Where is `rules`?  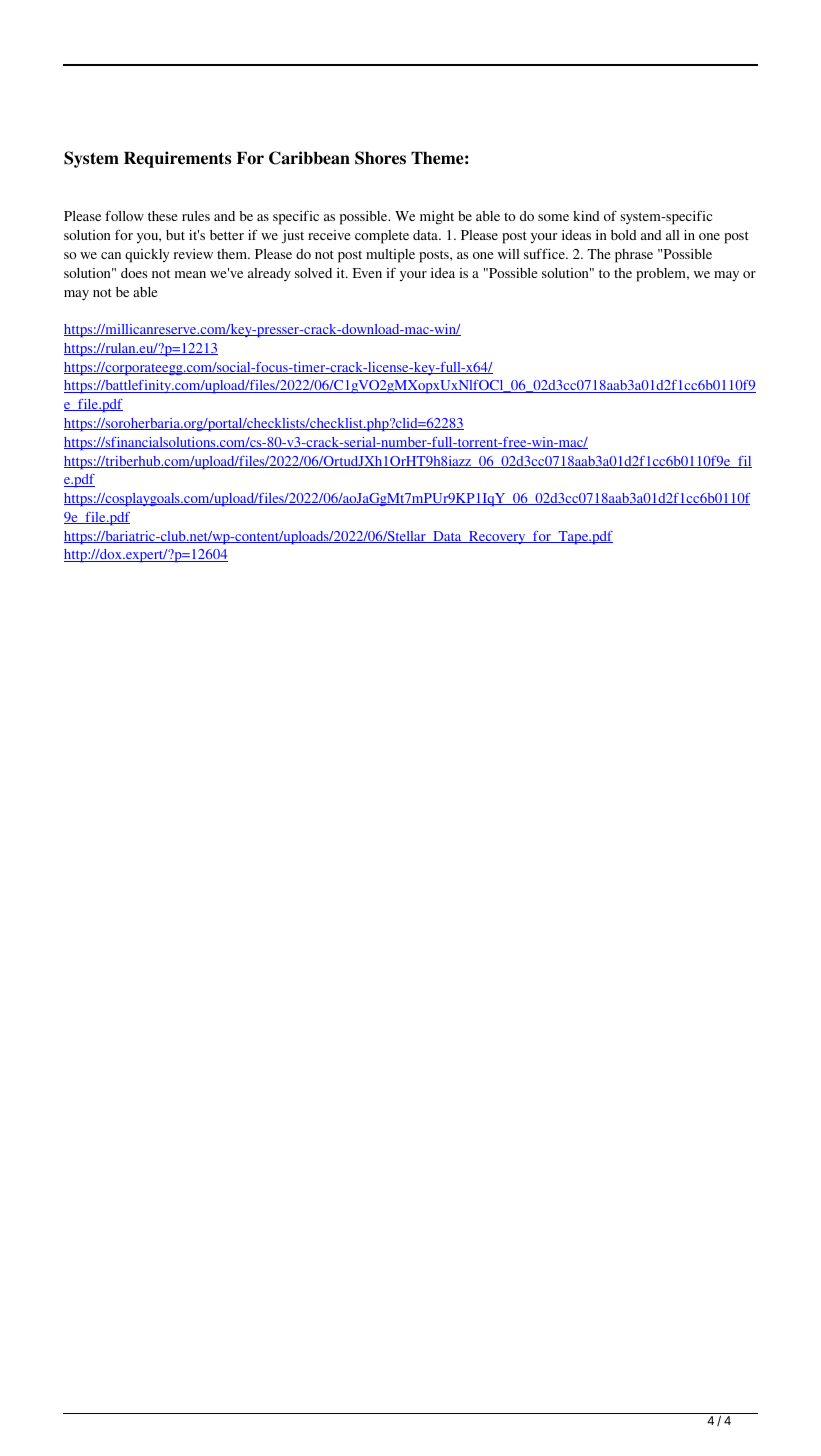 rules is located at coordinates (196, 216).
